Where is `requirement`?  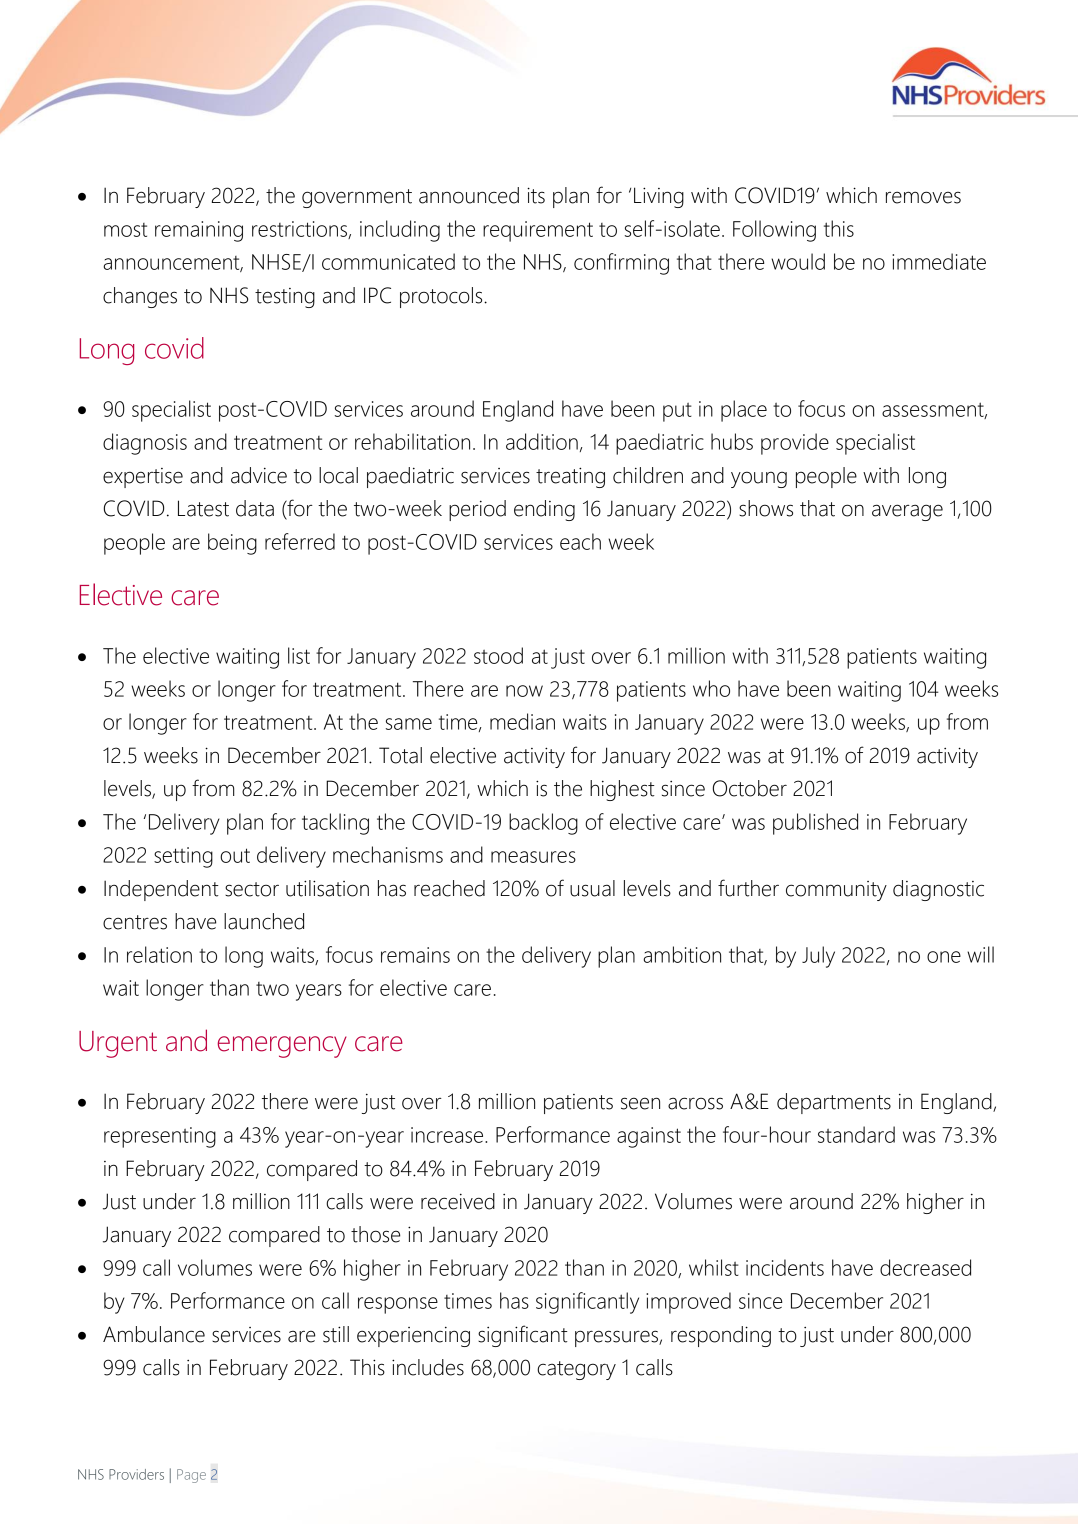
requirement is located at coordinates (538, 231).
